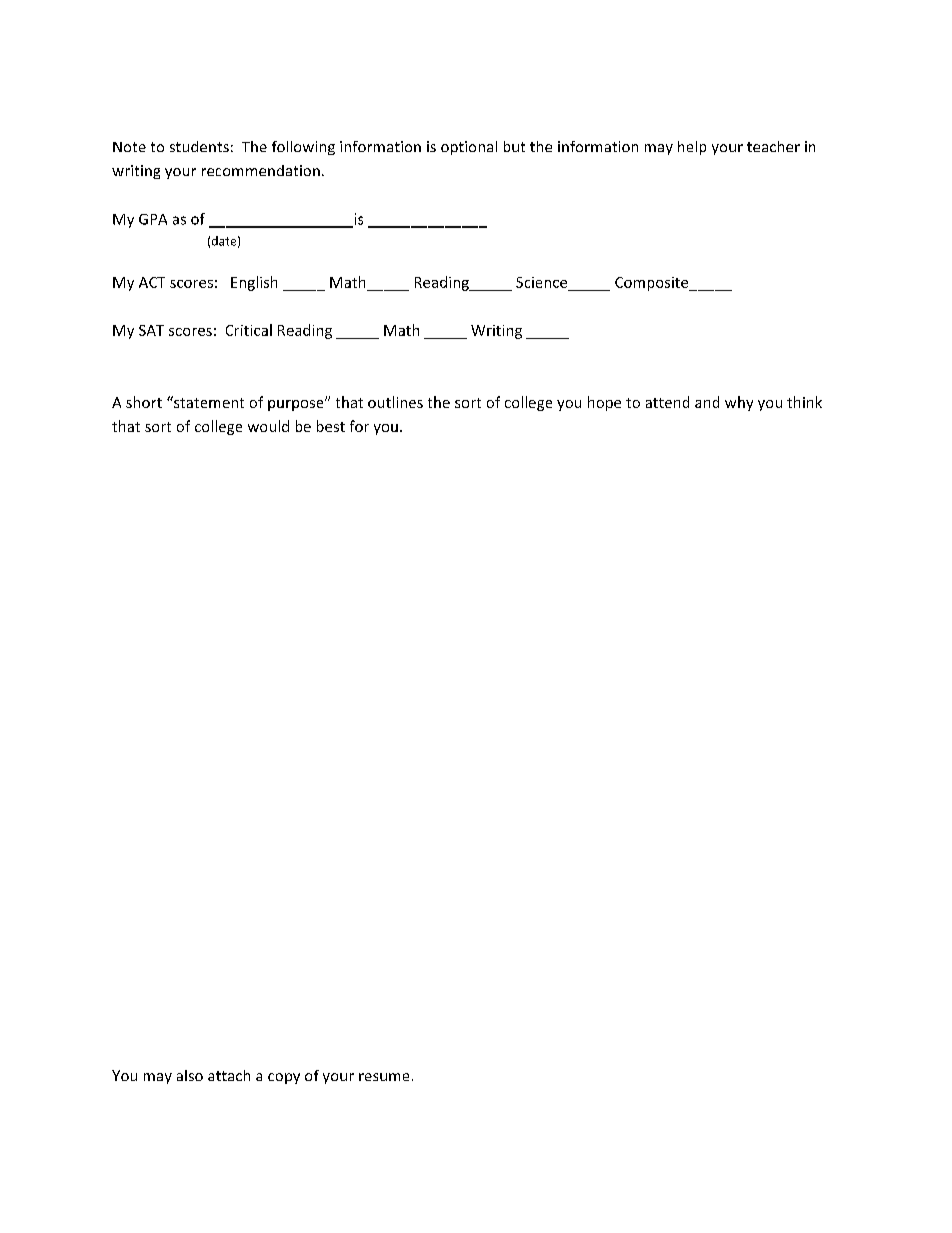 This page has height=1233, width=952. Describe the element at coordinates (331, 426) in the page. I see `best` at that location.
